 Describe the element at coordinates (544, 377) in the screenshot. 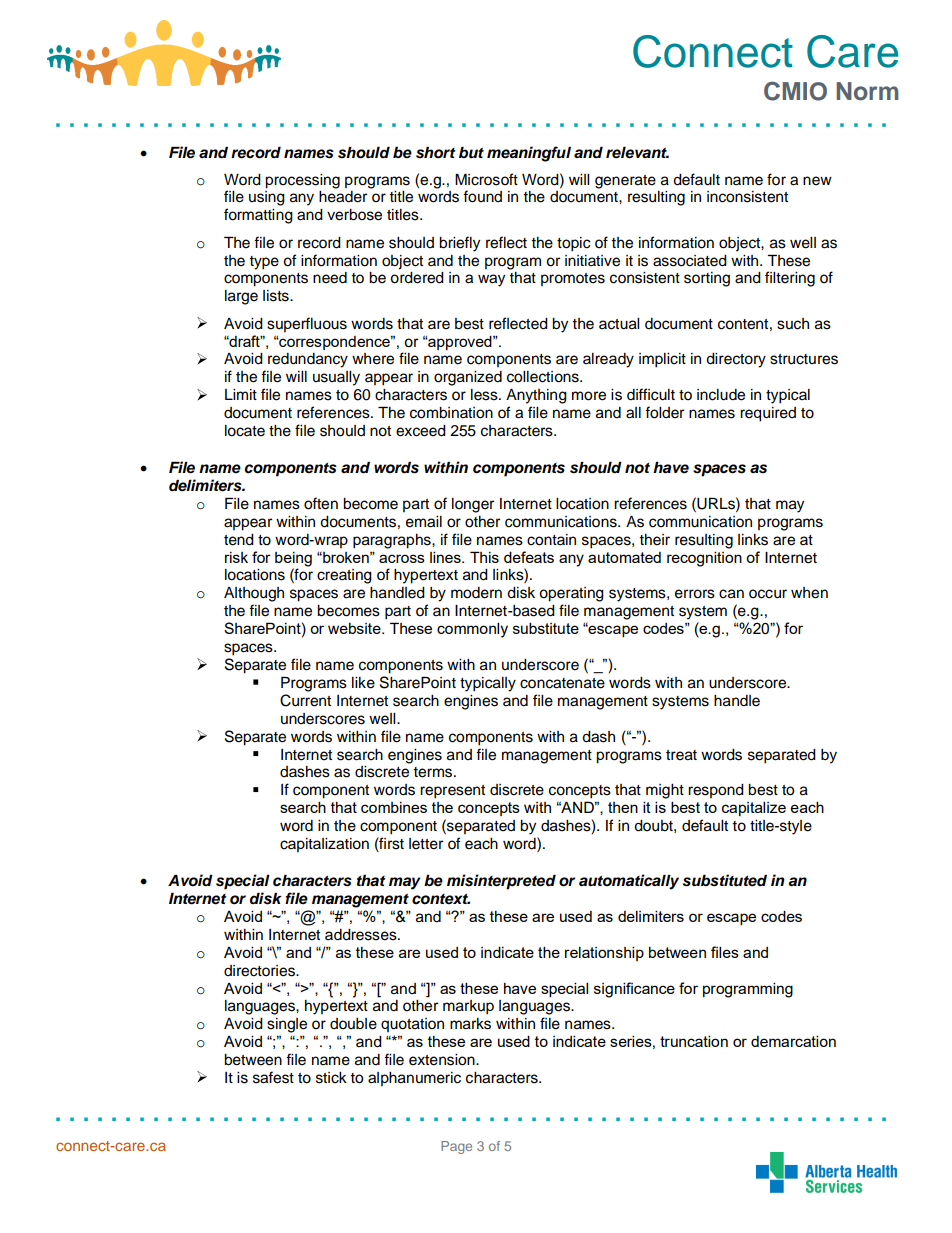

I see `collections` at that location.
